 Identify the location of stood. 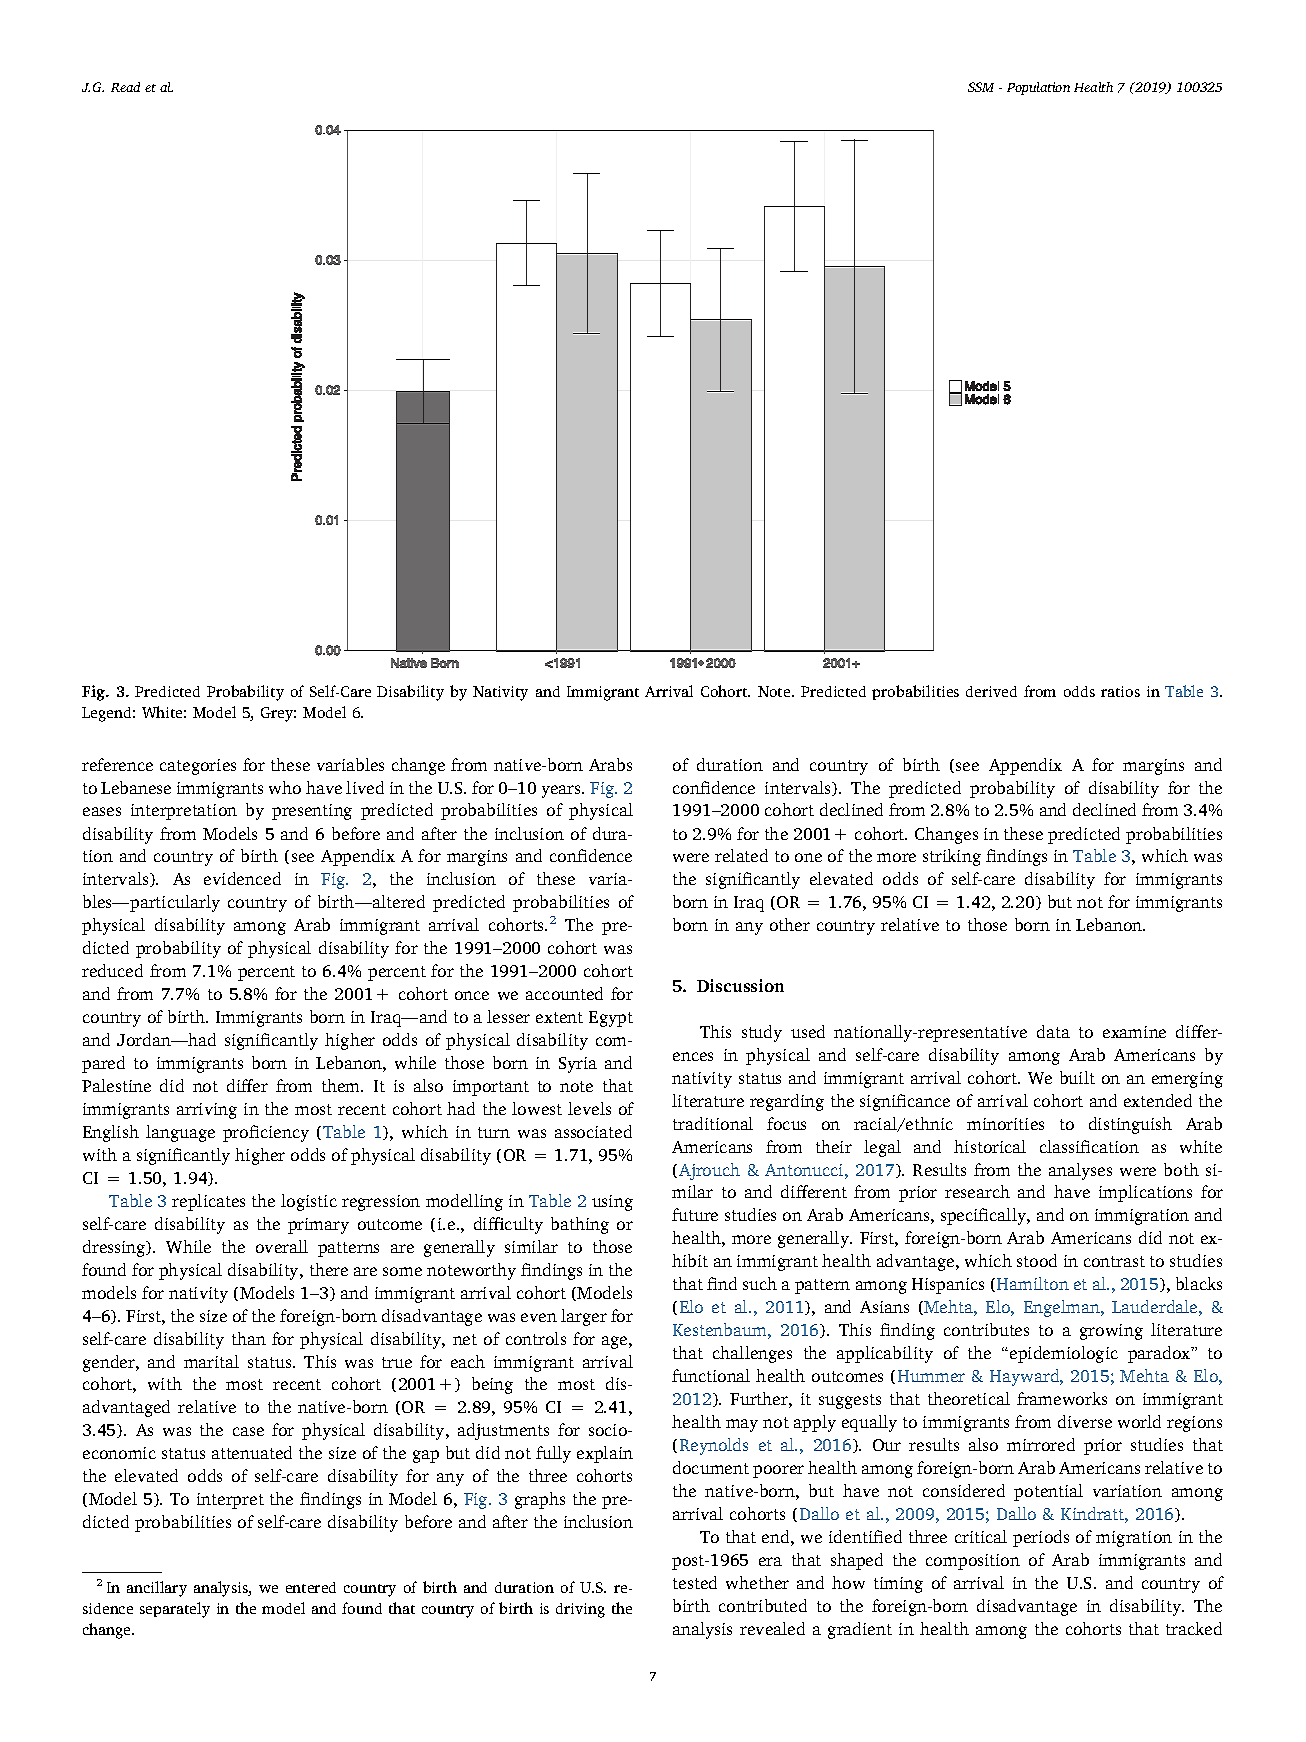
(1037, 1260).
